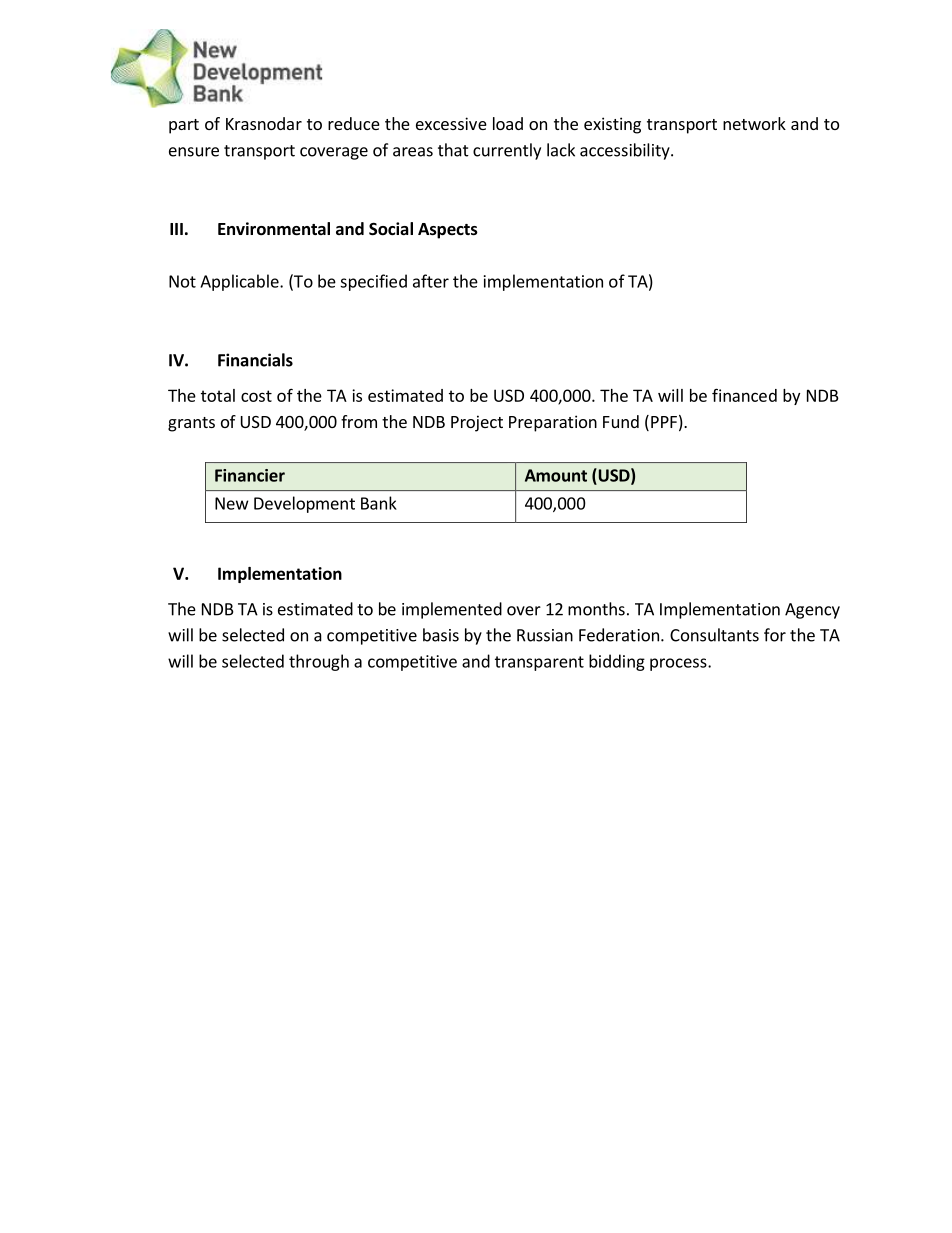  Describe the element at coordinates (319, 662) in the screenshot. I see `through` at that location.
